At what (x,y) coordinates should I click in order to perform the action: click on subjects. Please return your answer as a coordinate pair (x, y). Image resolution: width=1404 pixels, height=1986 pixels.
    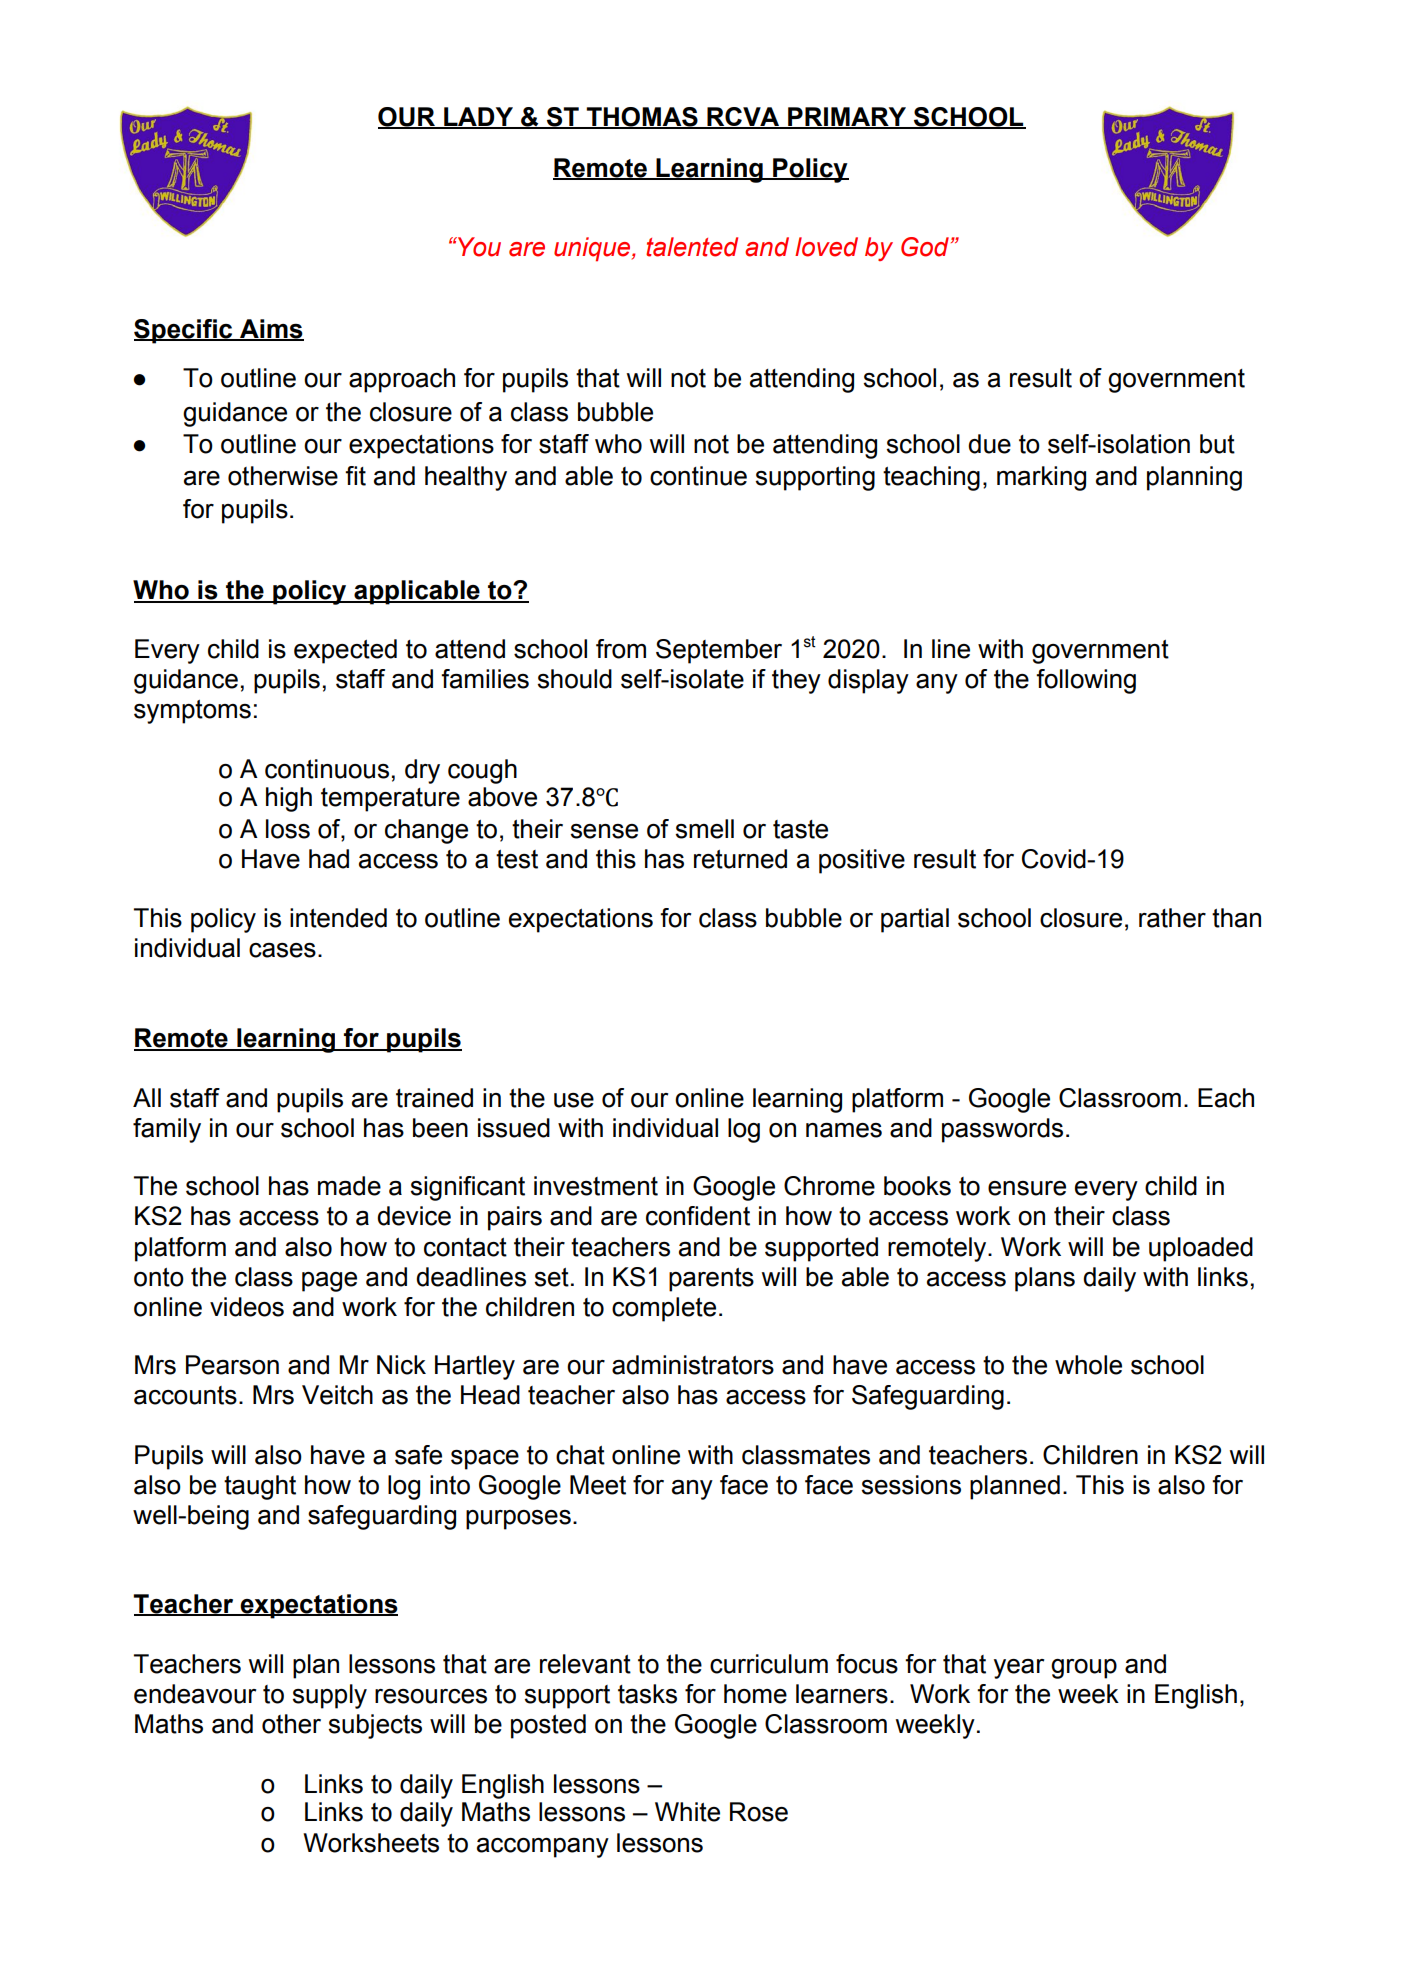
    Looking at the image, I should click on (375, 1726).
